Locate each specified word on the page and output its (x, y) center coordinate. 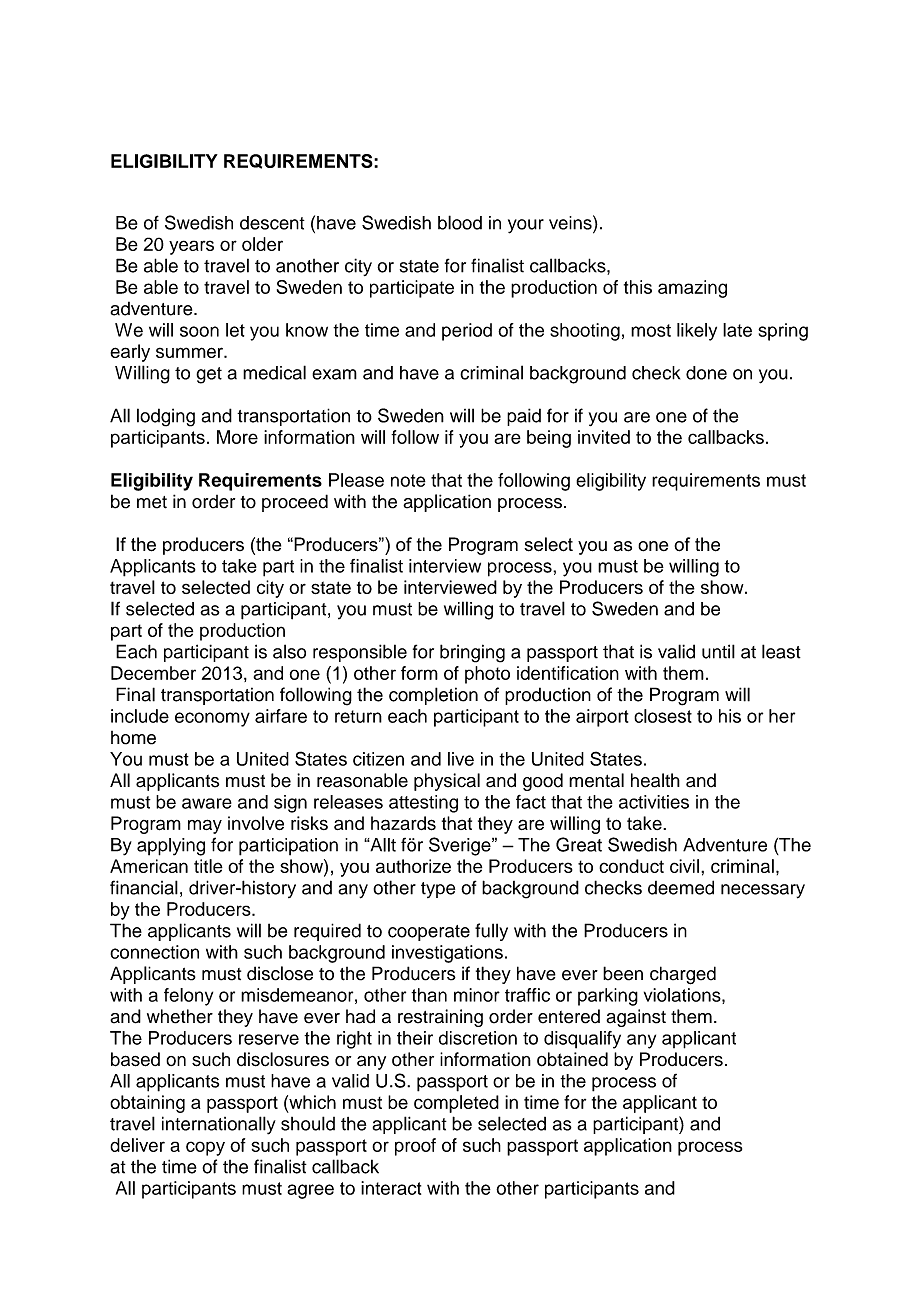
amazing (692, 289)
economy (212, 719)
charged (683, 975)
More (237, 437)
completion (433, 696)
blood (460, 222)
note (408, 480)
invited (604, 437)
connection (154, 952)
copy (205, 1148)
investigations (447, 954)
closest (663, 716)
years (191, 247)
